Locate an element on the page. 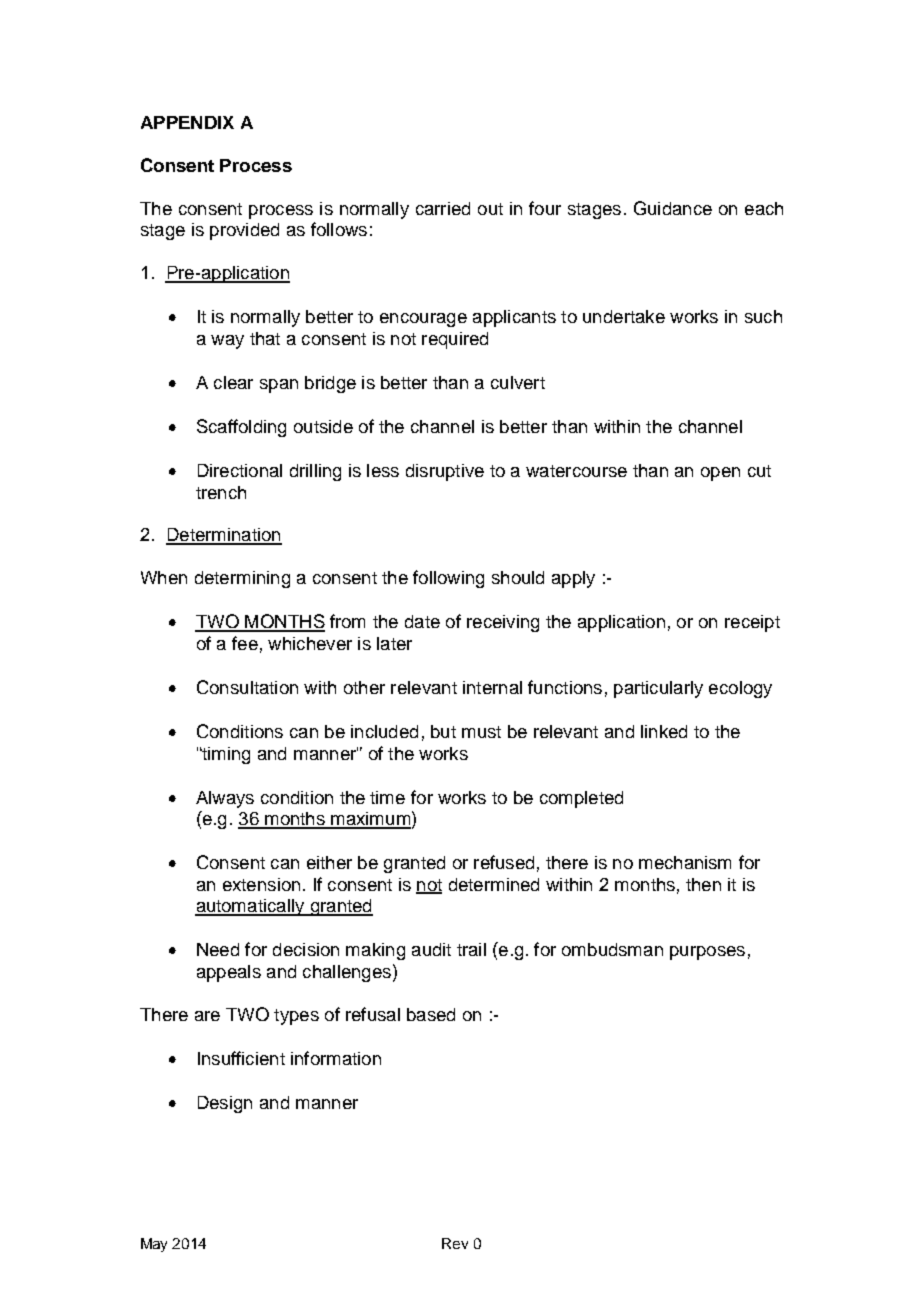  disruptive is located at coordinates (445, 472).
